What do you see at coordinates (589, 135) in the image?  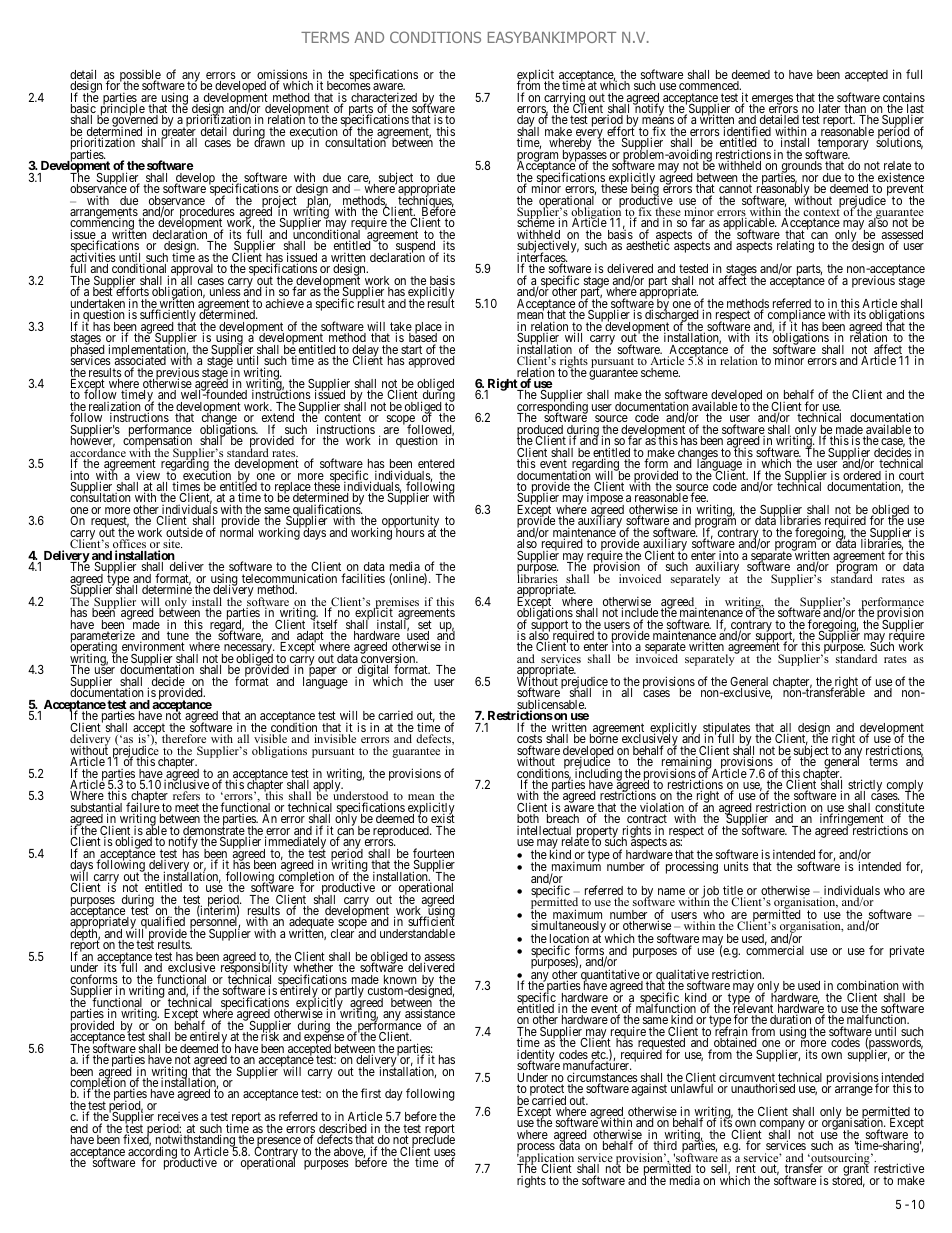 I see `every` at bounding box center [589, 135].
